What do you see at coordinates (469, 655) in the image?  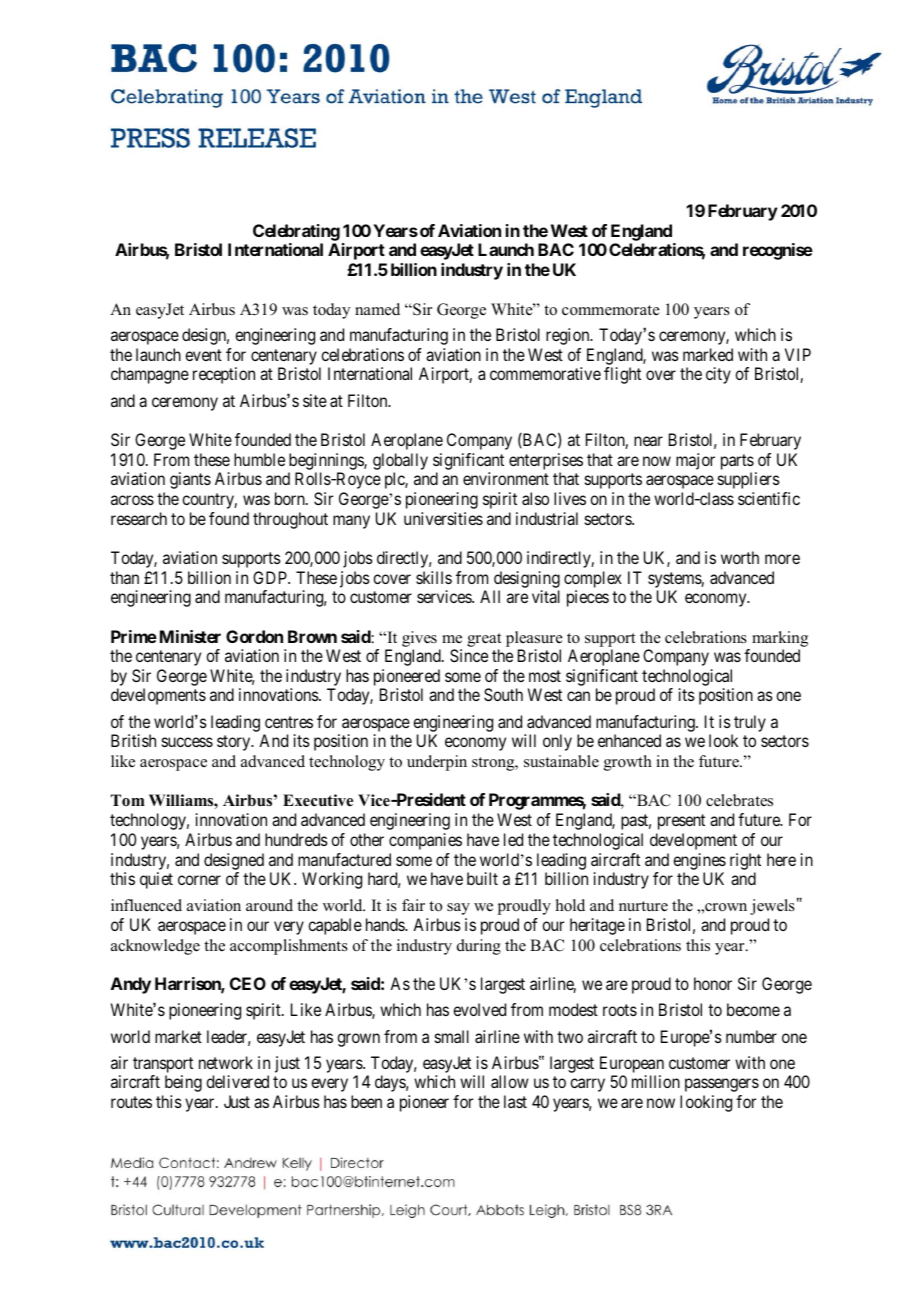 I see `Since` at bounding box center [469, 655].
